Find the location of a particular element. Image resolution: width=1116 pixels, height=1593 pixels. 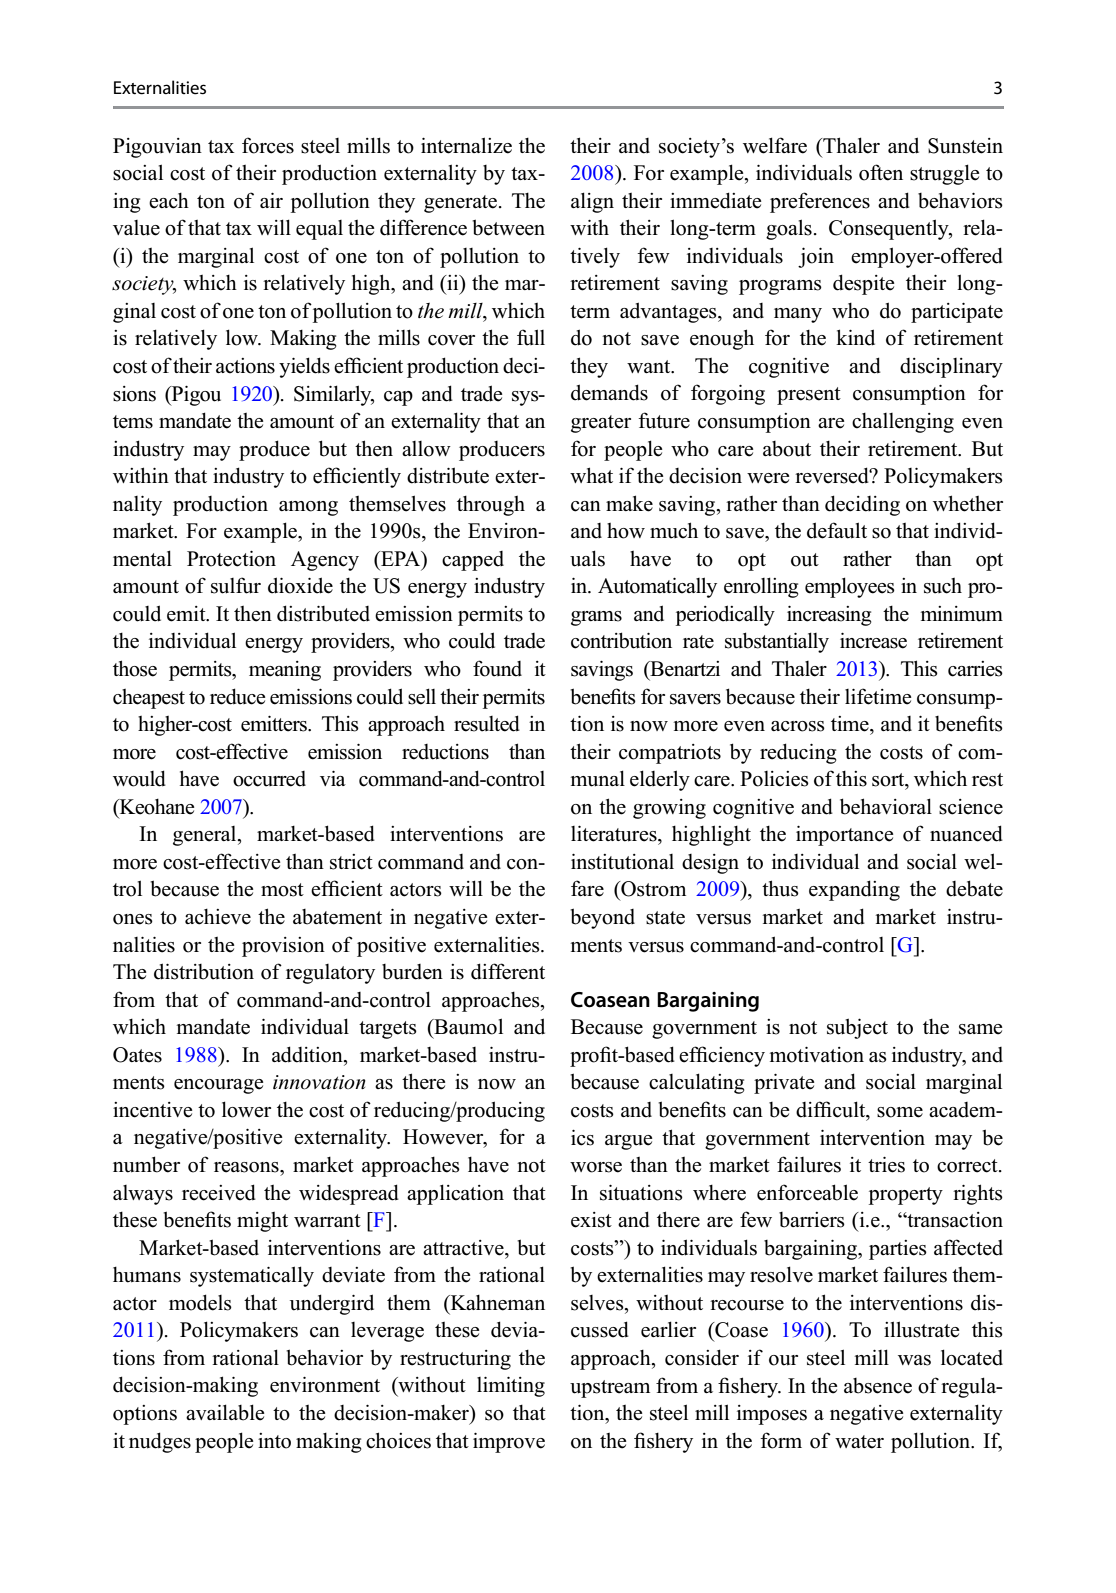

lower is located at coordinates (246, 1109).
